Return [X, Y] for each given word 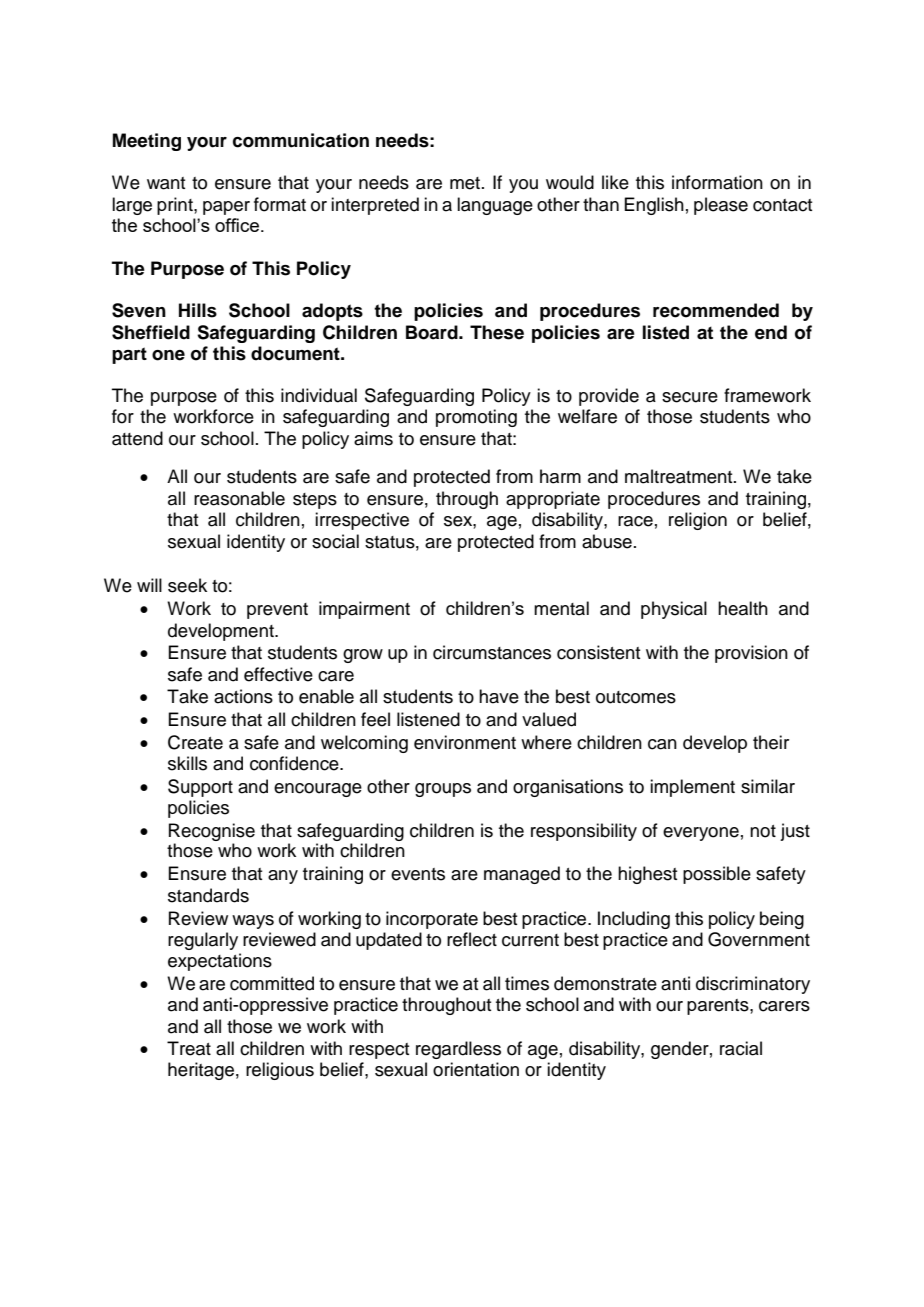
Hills [198, 310]
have [499, 696]
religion [698, 521]
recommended [716, 310]
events [418, 874]
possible [717, 875]
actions [243, 696]
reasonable [239, 498]
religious [280, 1071]
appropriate [553, 500]
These [497, 332]
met [466, 183]
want [166, 183]
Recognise [212, 832]
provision [751, 654]
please [721, 206]
